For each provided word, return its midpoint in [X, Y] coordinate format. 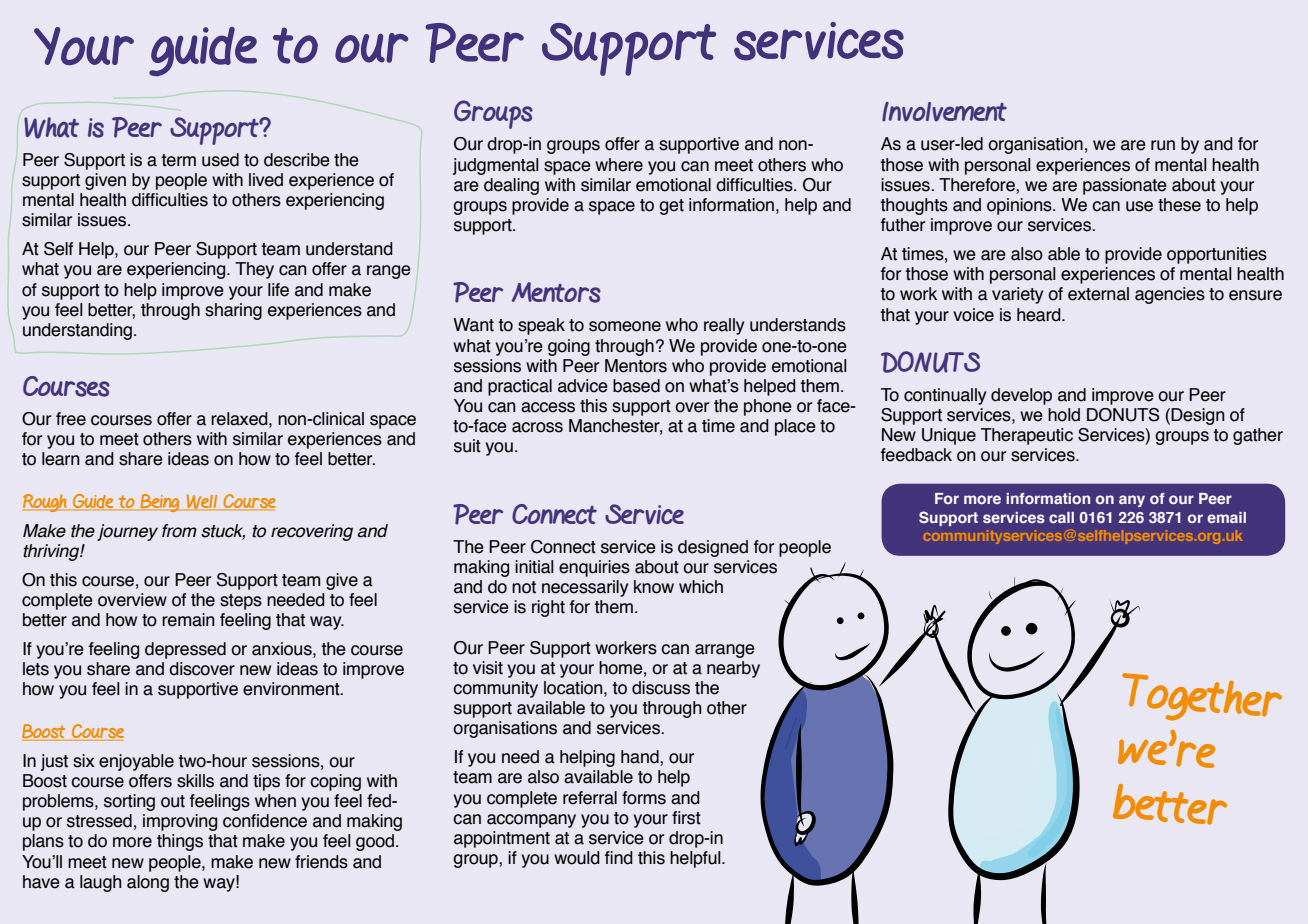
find [619, 858]
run [1163, 145]
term [178, 160]
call [1061, 517]
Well [202, 502]
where [619, 165]
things [180, 842]
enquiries [594, 568]
